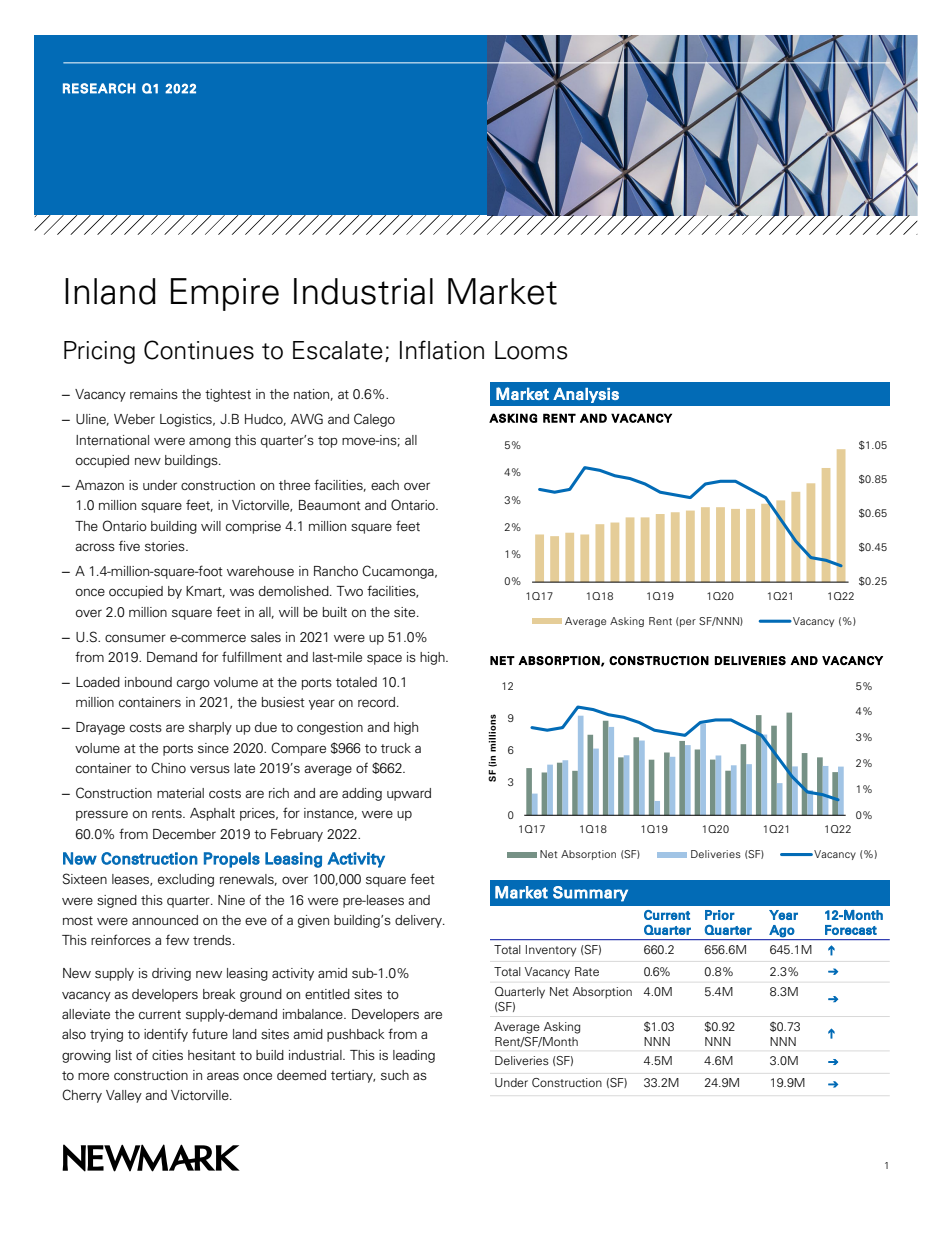 Image resolution: width=952 pixels, height=1233 pixels. Describe the element at coordinates (442, 350) in the image. I see `Inflation` at that location.
